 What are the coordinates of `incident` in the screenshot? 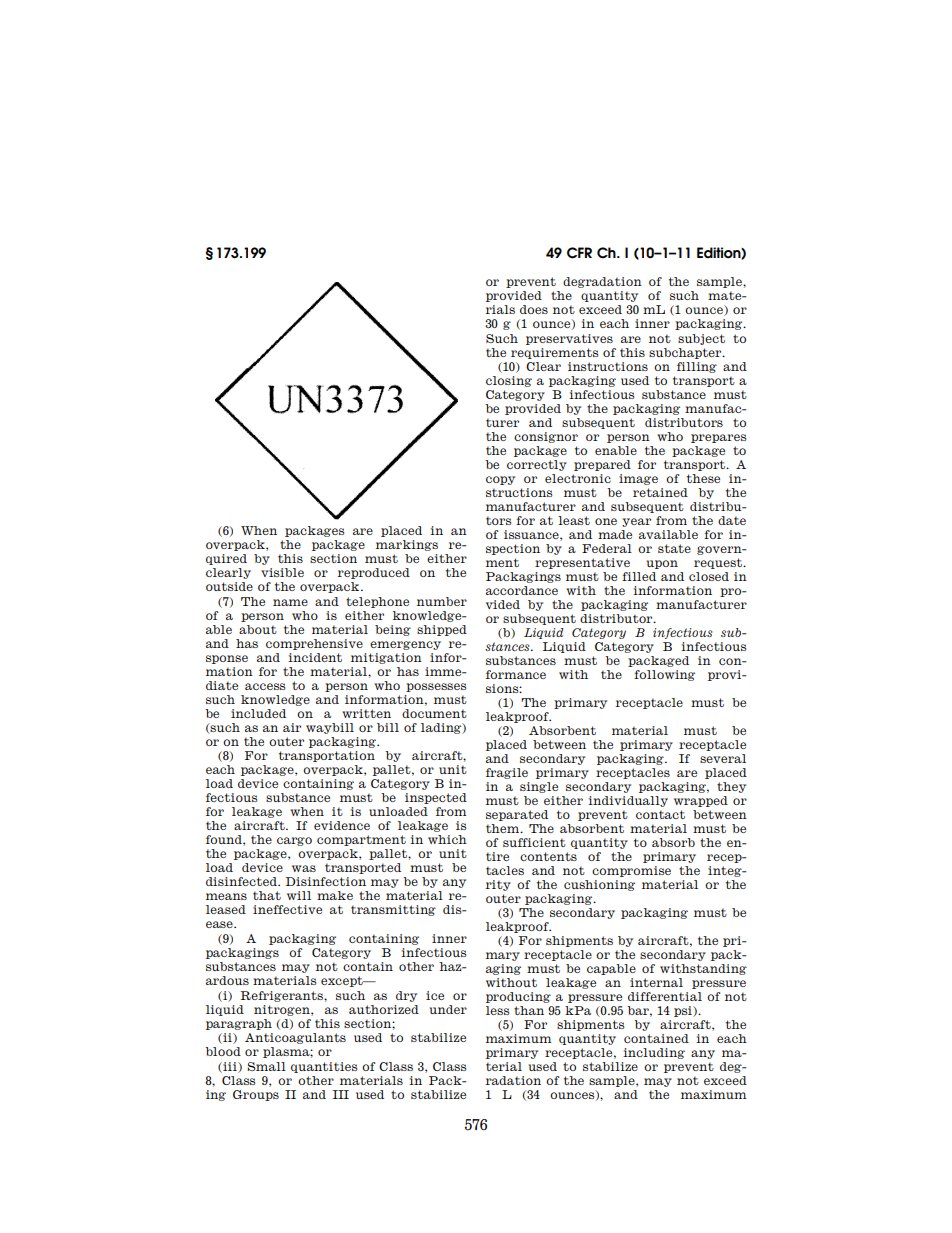 It's located at (315, 657).
